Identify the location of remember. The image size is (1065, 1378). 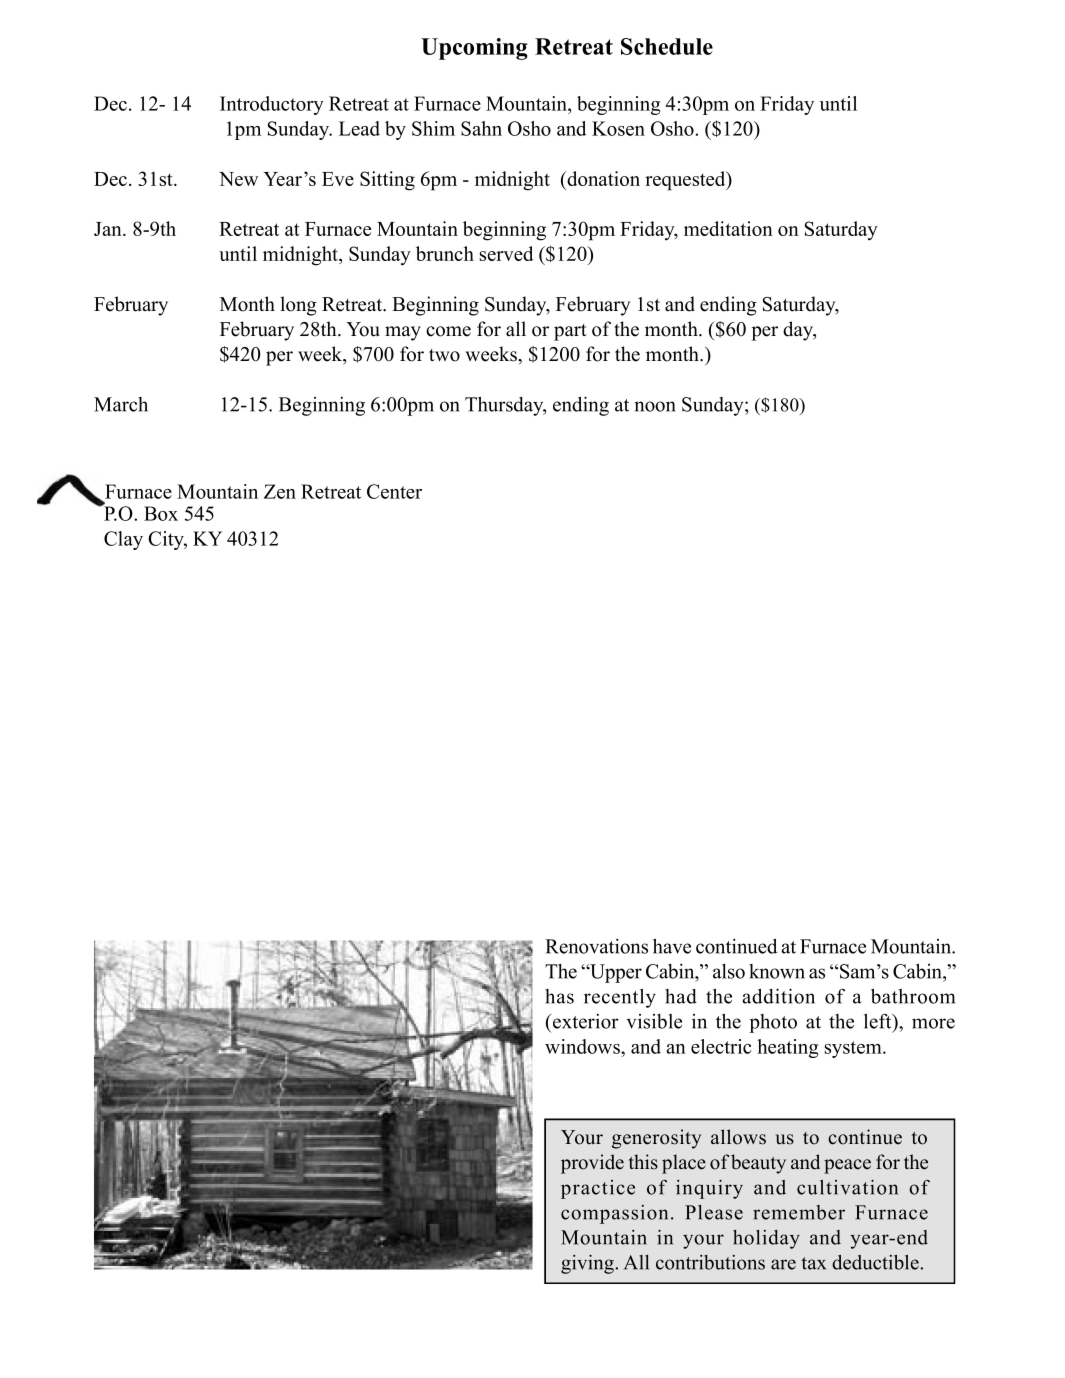
(799, 1212).
